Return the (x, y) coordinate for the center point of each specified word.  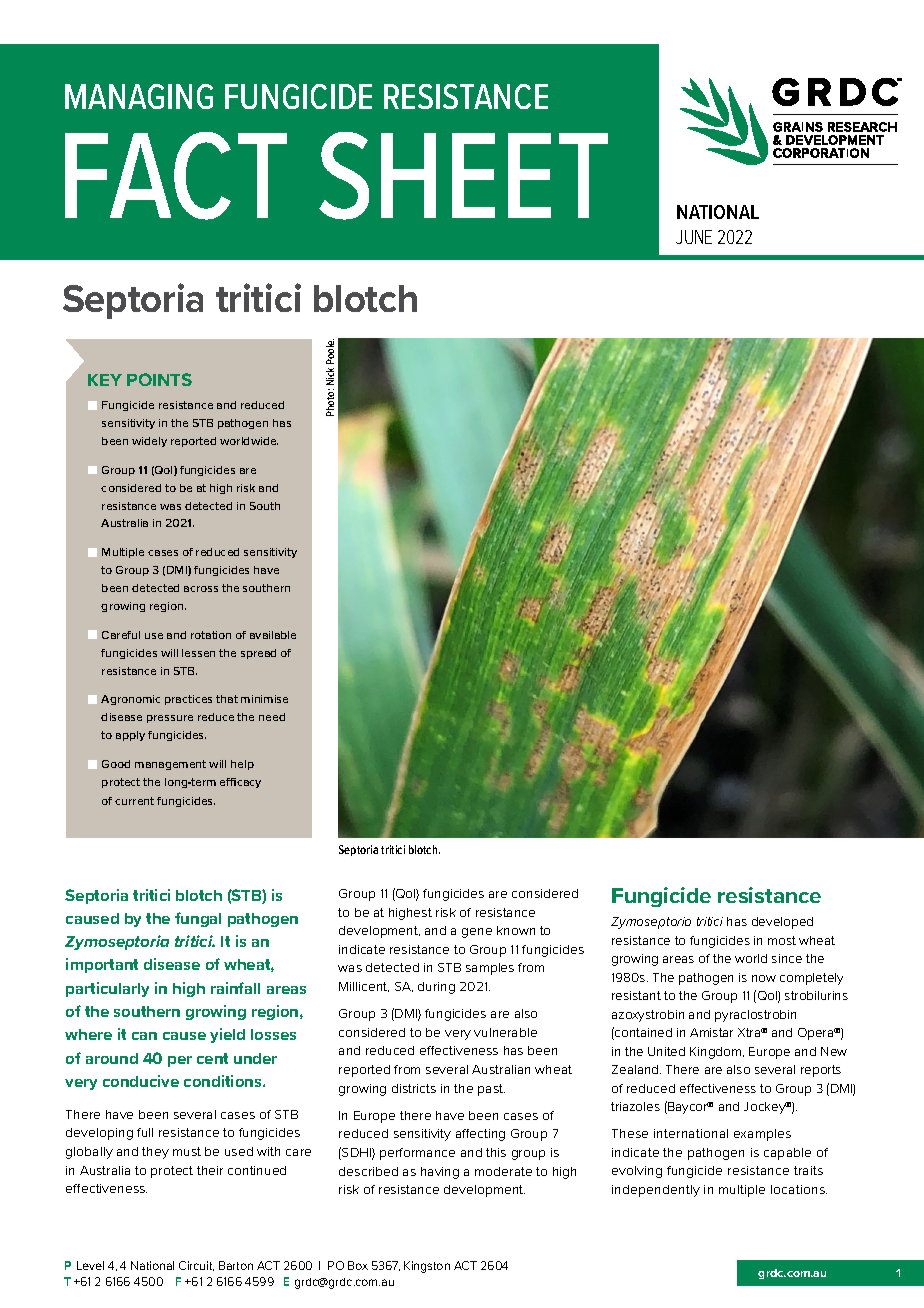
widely (149, 442)
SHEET (463, 176)
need (272, 717)
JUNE (694, 237)
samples (490, 969)
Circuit (196, 1266)
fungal (198, 919)
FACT (176, 176)
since (787, 958)
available (273, 635)
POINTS (159, 379)
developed (782, 923)
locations (799, 1189)
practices (188, 700)
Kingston (427, 1267)
